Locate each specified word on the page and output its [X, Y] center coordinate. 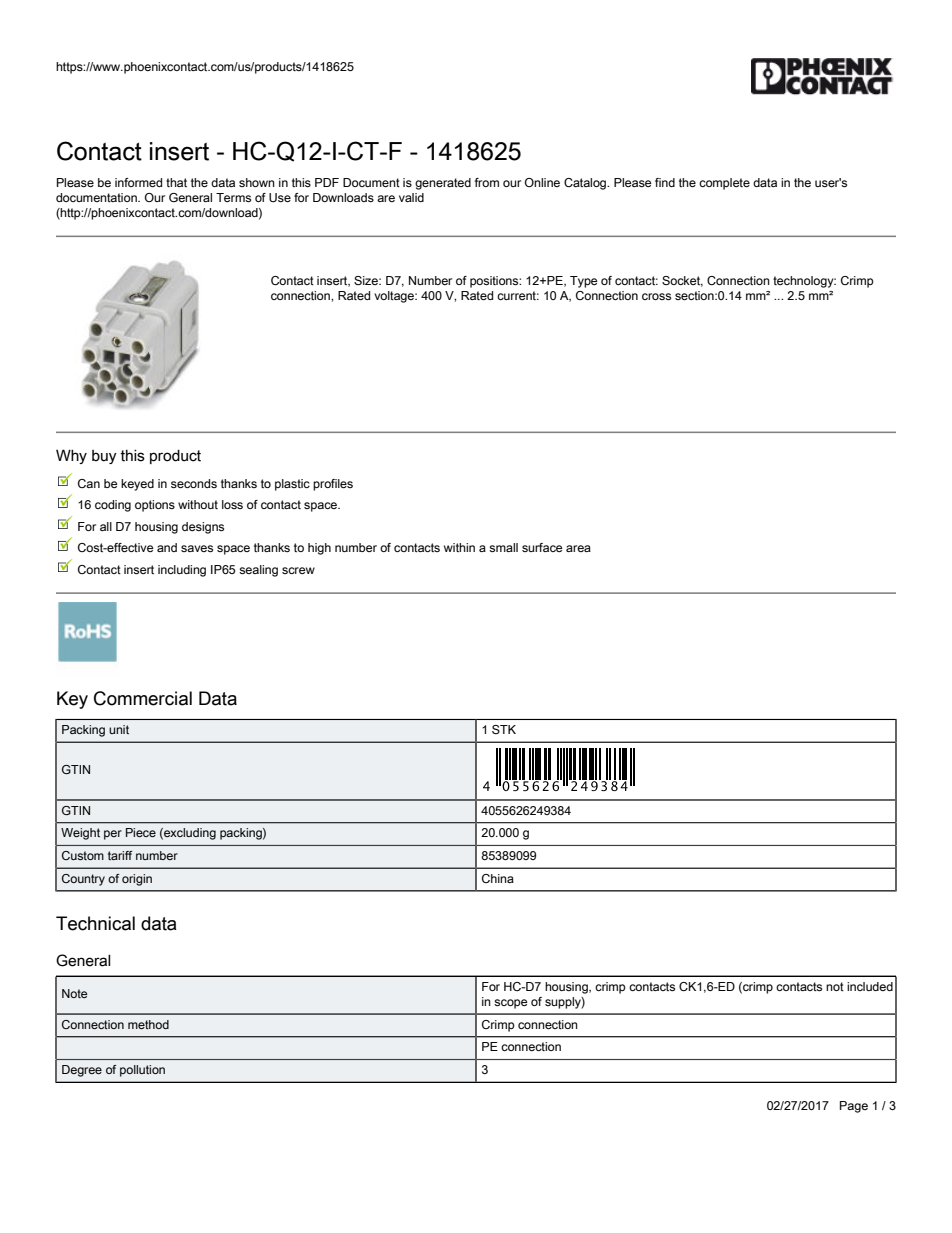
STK [504, 729]
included [870, 986]
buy [104, 457]
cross [656, 296]
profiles [333, 485]
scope [511, 1004]
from [487, 182]
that [176, 182]
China [498, 878]
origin [137, 880]
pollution [142, 1071]
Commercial [143, 698]
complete [724, 184]
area [578, 548]
